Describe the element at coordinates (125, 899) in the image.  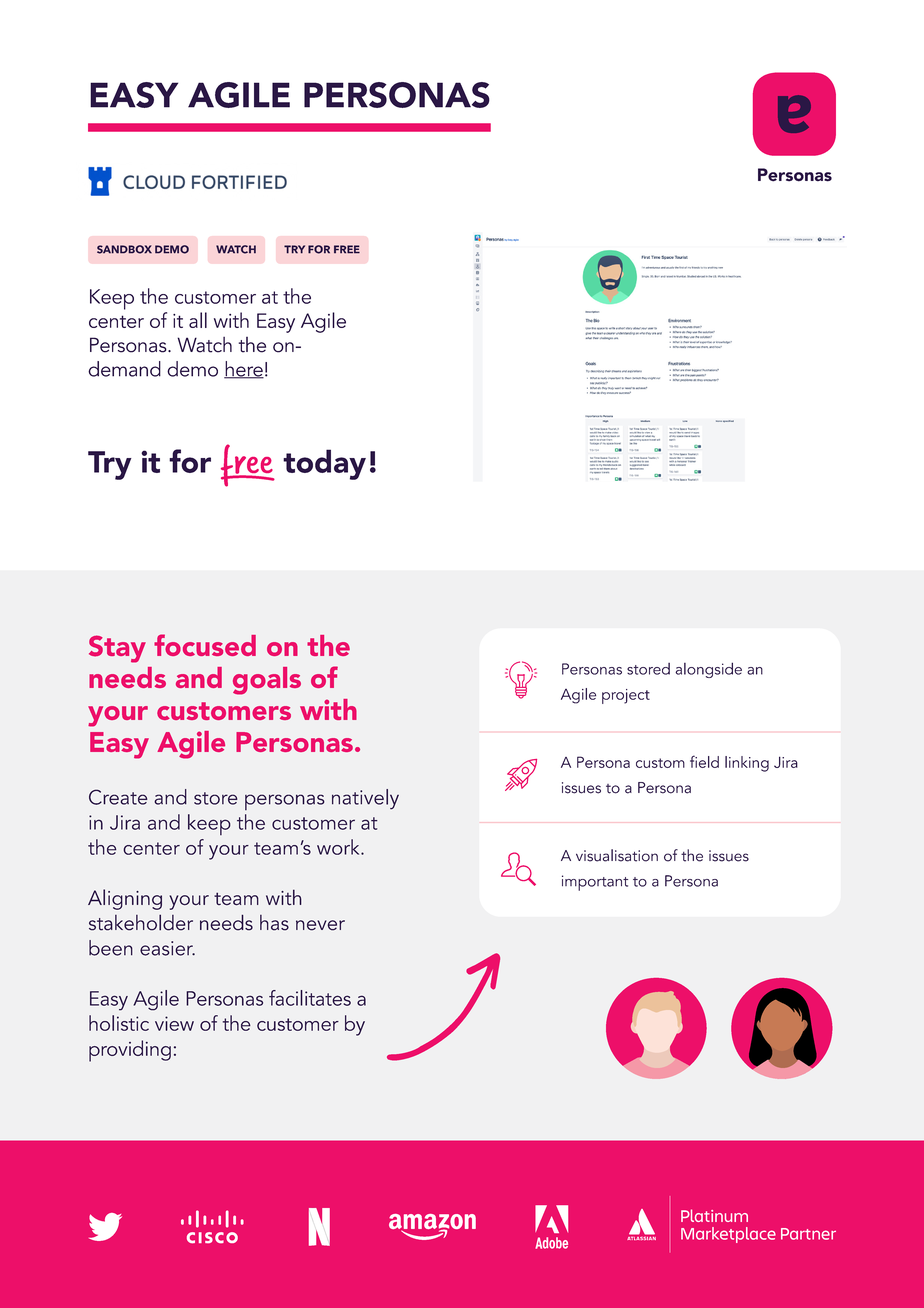
I see `Aligning` at that location.
